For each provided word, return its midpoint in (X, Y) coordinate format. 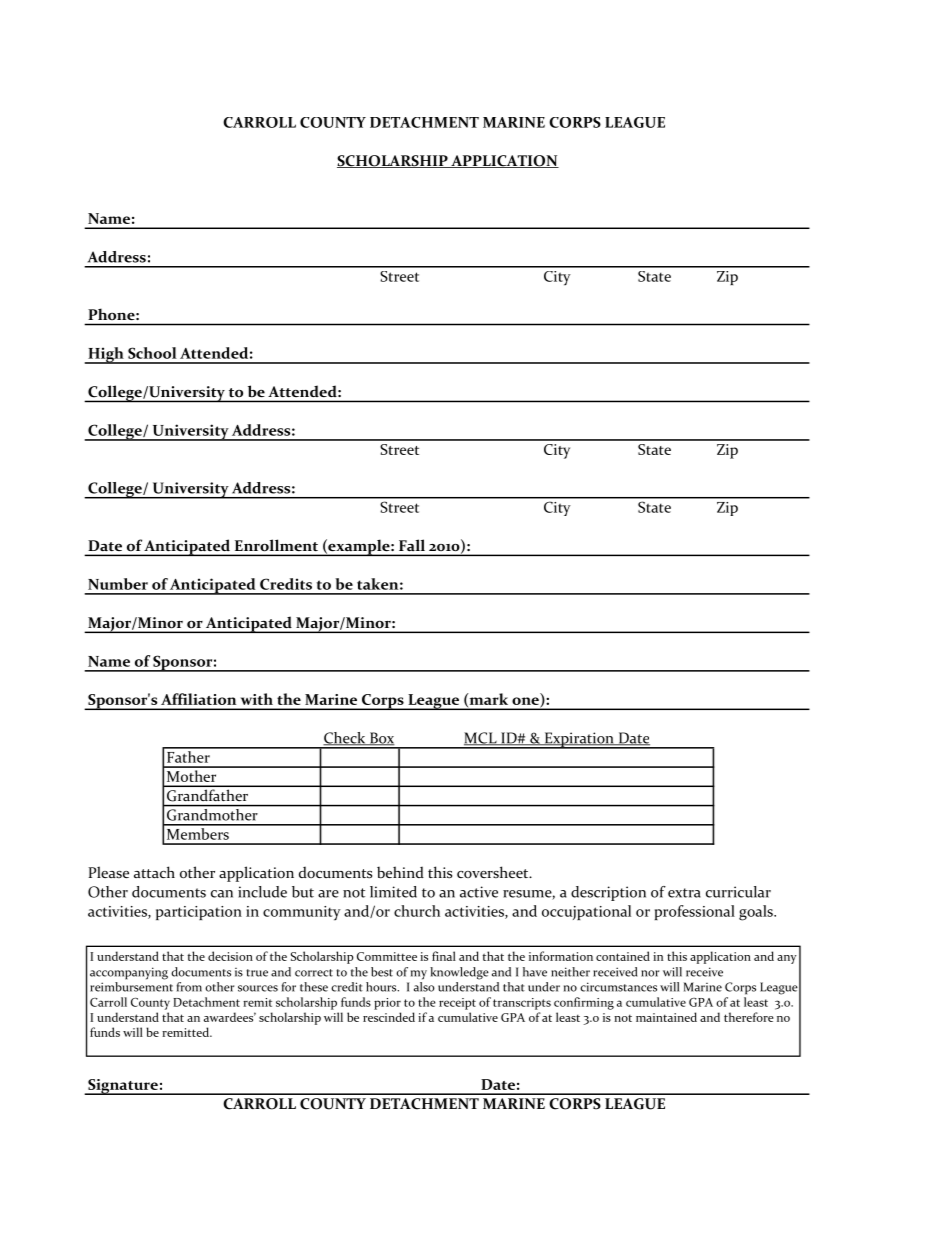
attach (154, 872)
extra (684, 893)
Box (381, 739)
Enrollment (276, 545)
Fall (412, 545)
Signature (123, 1087)
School (152, 353)
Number (118, 584)
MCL (481, 739)
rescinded (389, 1017)
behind (400, 872)
